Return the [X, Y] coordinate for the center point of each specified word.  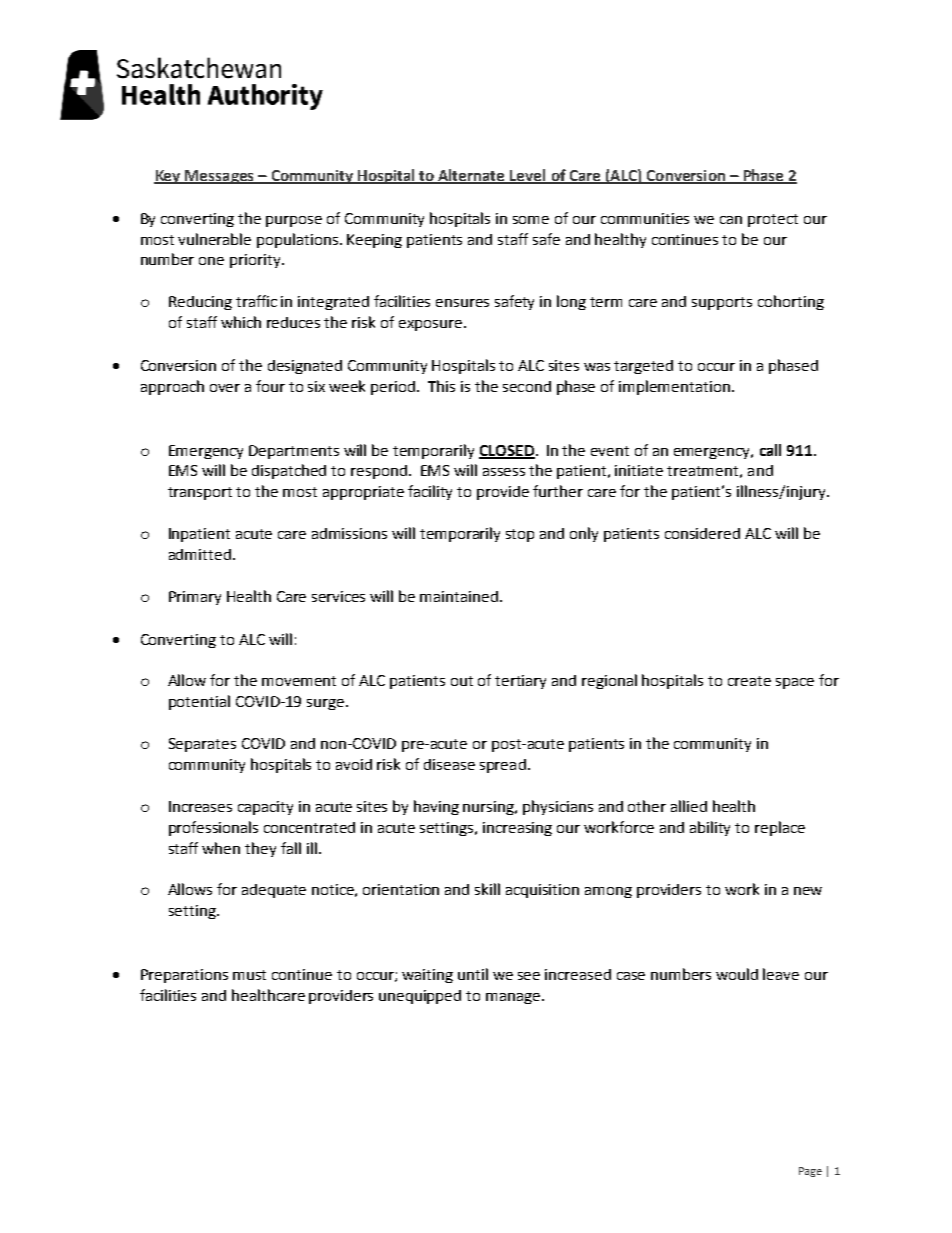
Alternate [472, 176]
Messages [220, 177]
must [249, 975]
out [462, 681]
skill [487, 889]
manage [514, 998]
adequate [274, 891]
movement [299, 681]
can [731, 220]
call [770, 450]
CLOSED [507, 451]
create [749, 681]
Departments [294, 452]
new [808, 891]
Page [810, 1172]
